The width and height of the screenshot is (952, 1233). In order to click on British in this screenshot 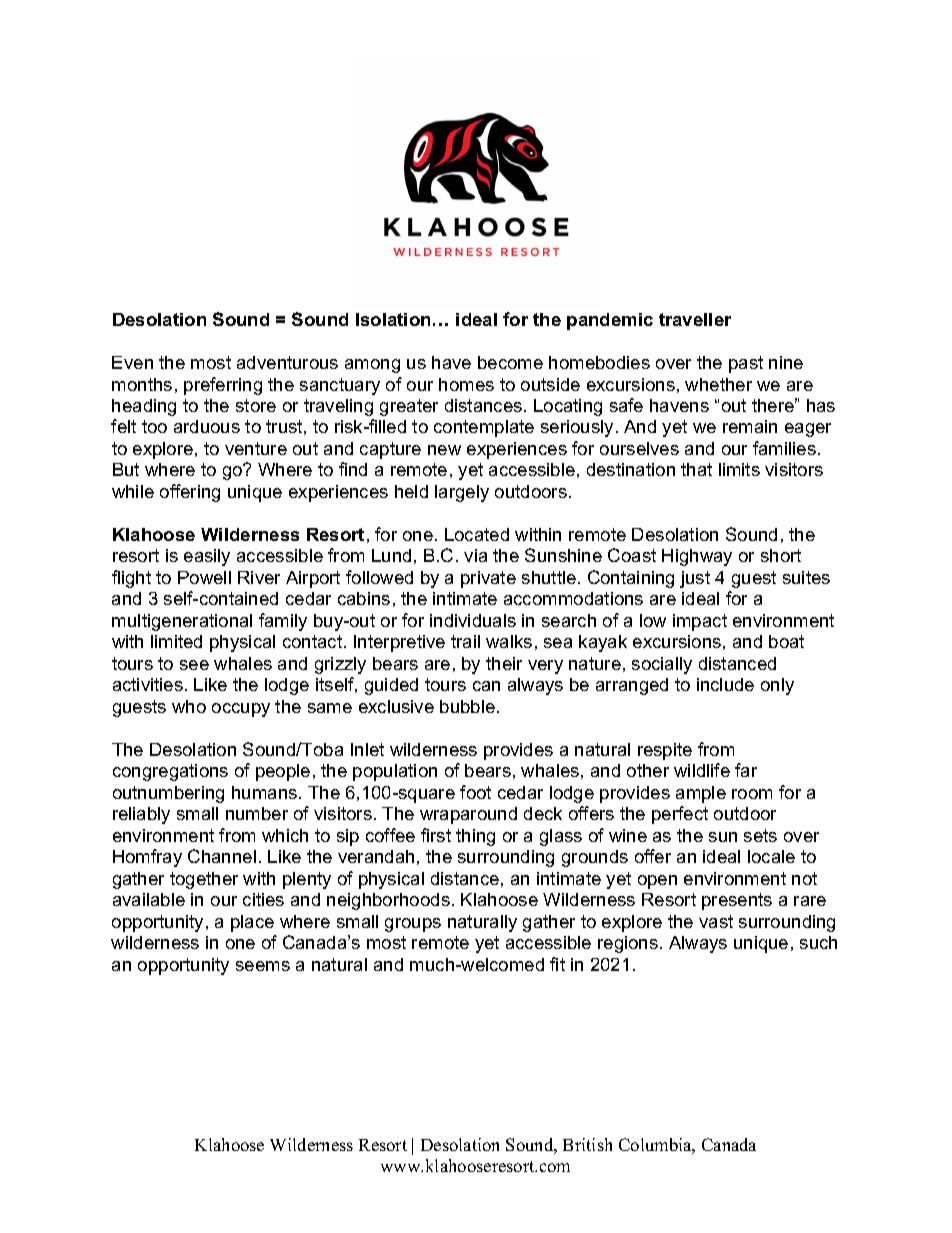, I will do `click(587, 1144)`.
